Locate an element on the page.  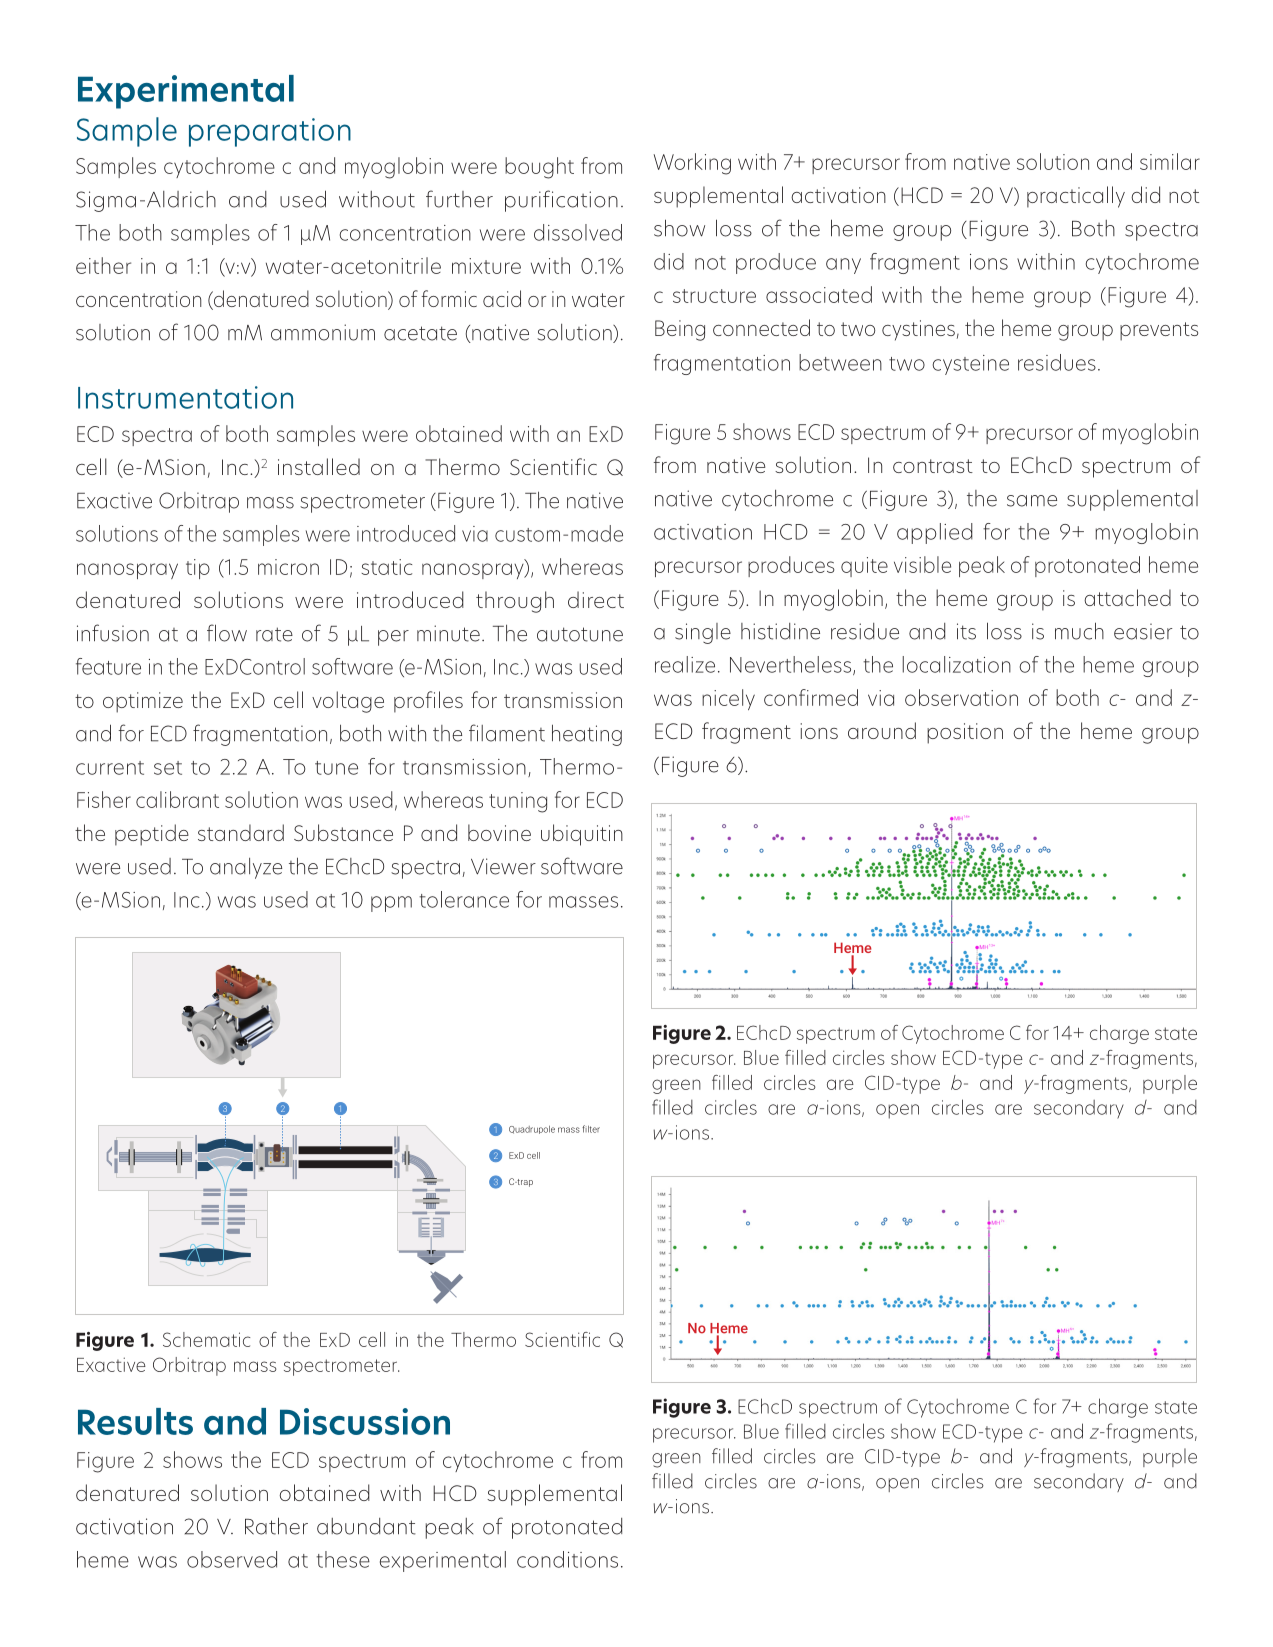
direct is located at coordinates (596, 599).
